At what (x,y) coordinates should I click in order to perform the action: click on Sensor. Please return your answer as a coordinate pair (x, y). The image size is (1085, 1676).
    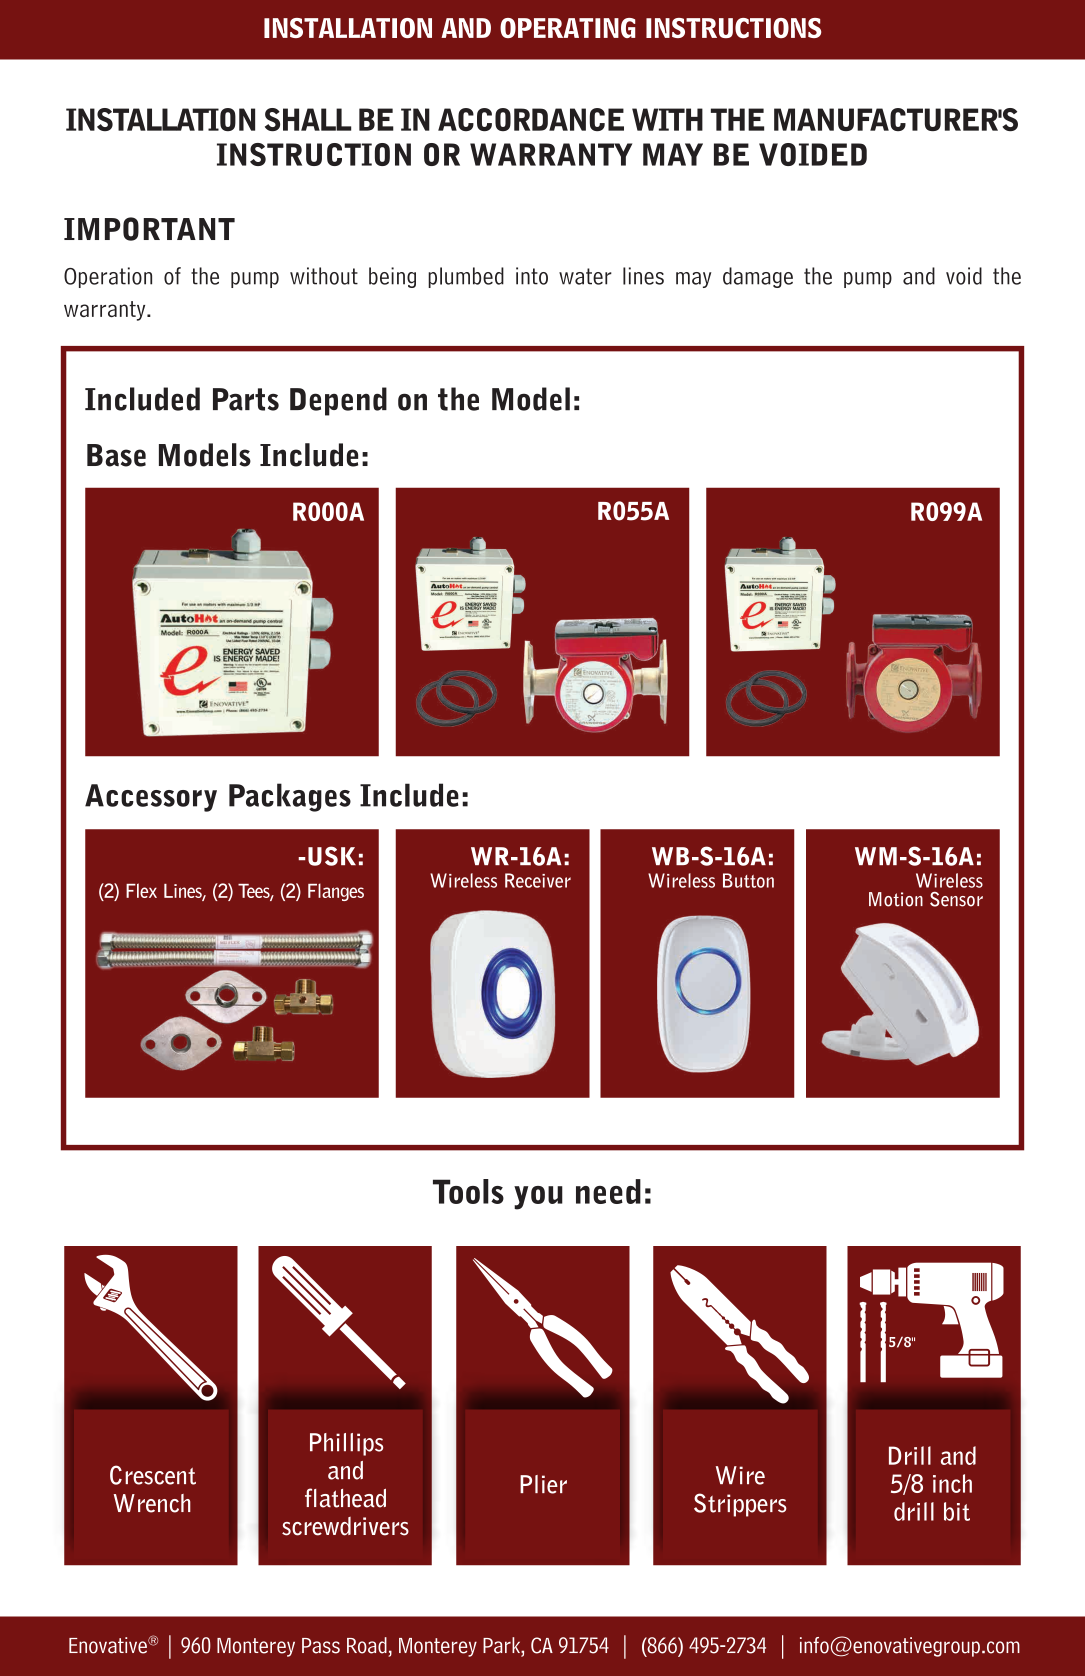
    Looking at the image, I should click on (956, 899).
